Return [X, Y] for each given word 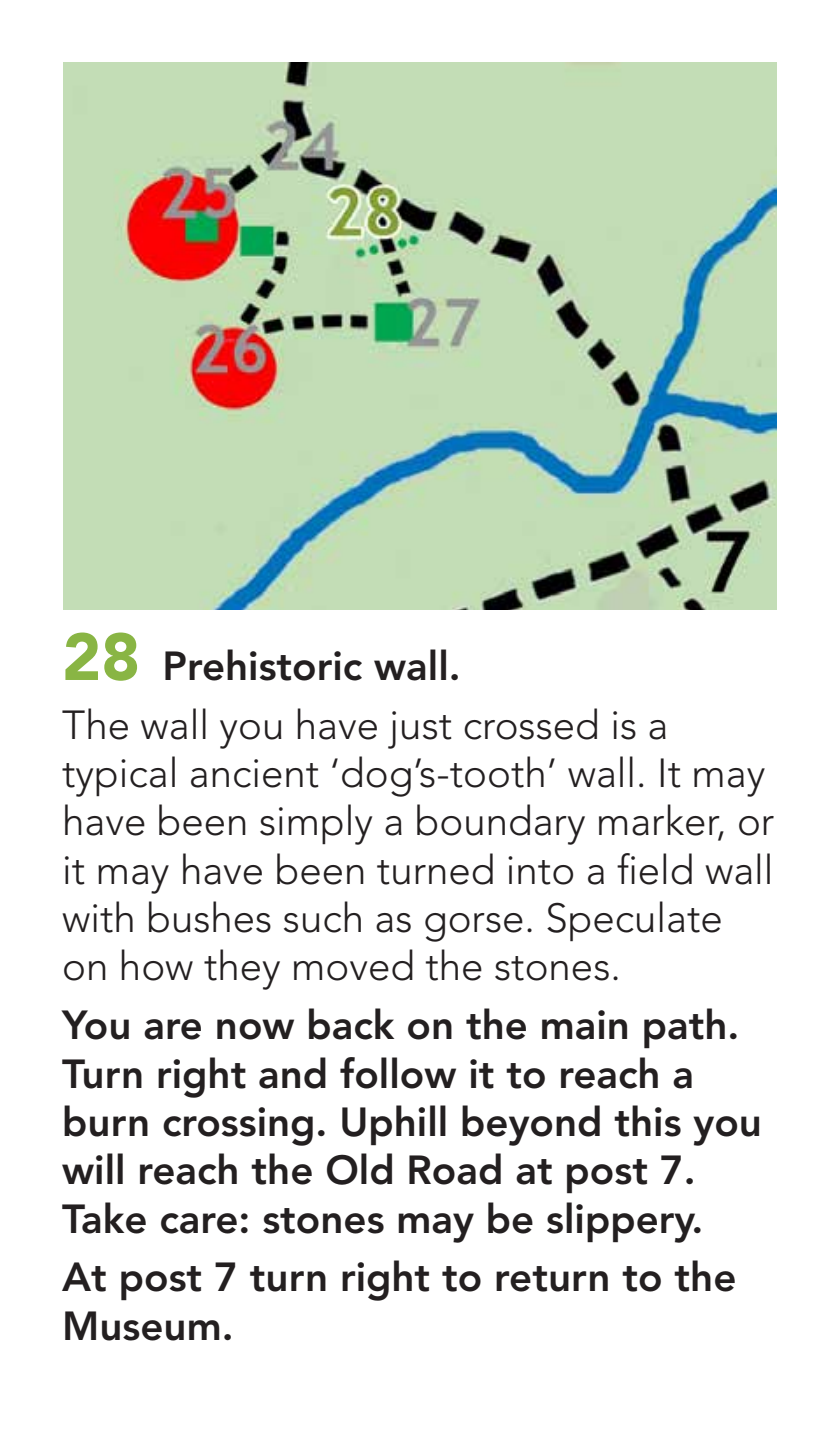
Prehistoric [263, 665]
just [420, 730]
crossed [530, 724]
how [157, 965]
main [584, 1025]
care [199, 1223]
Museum [142, 1326]
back [351, 1024]
